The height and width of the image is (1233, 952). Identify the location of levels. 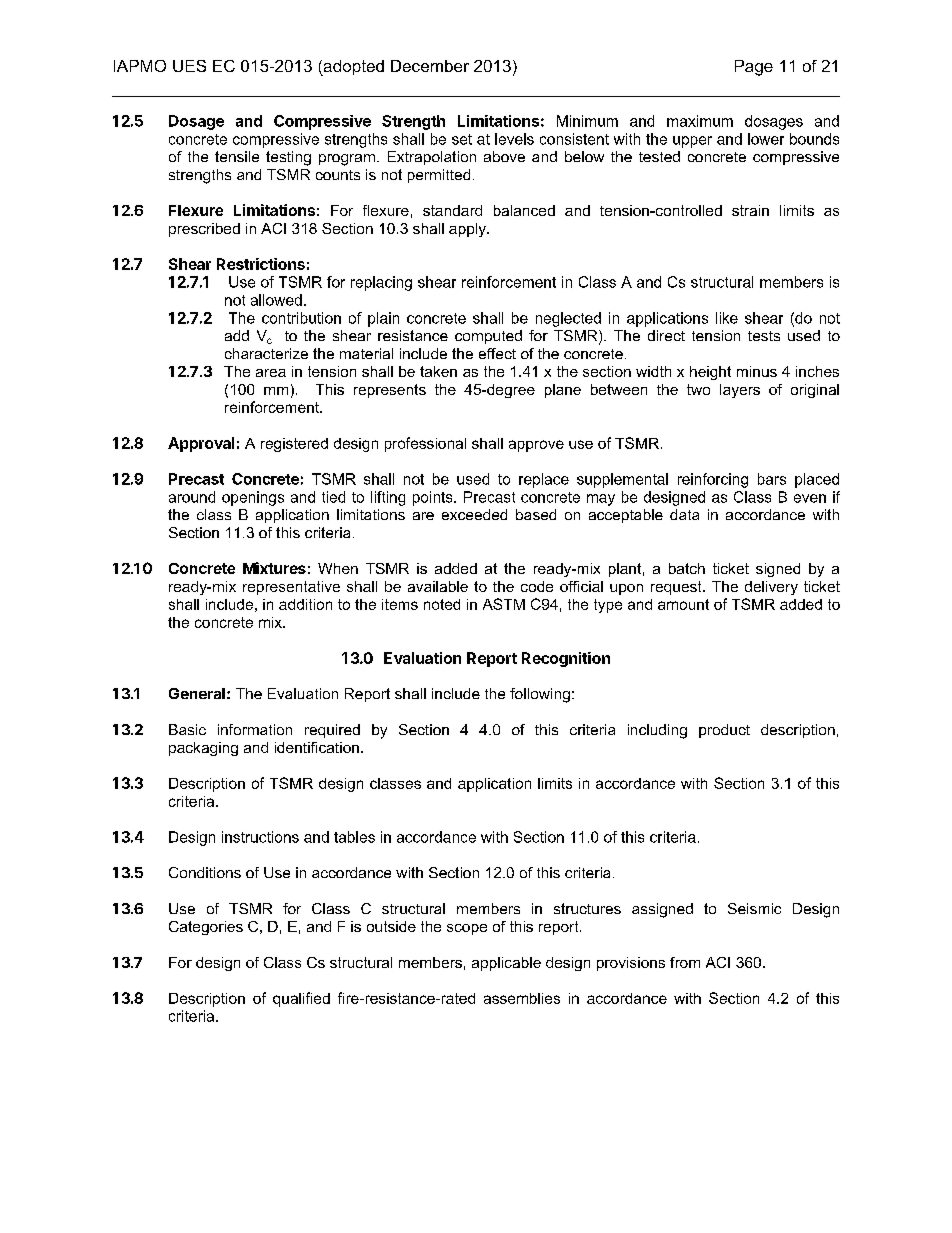
(514, 139).
